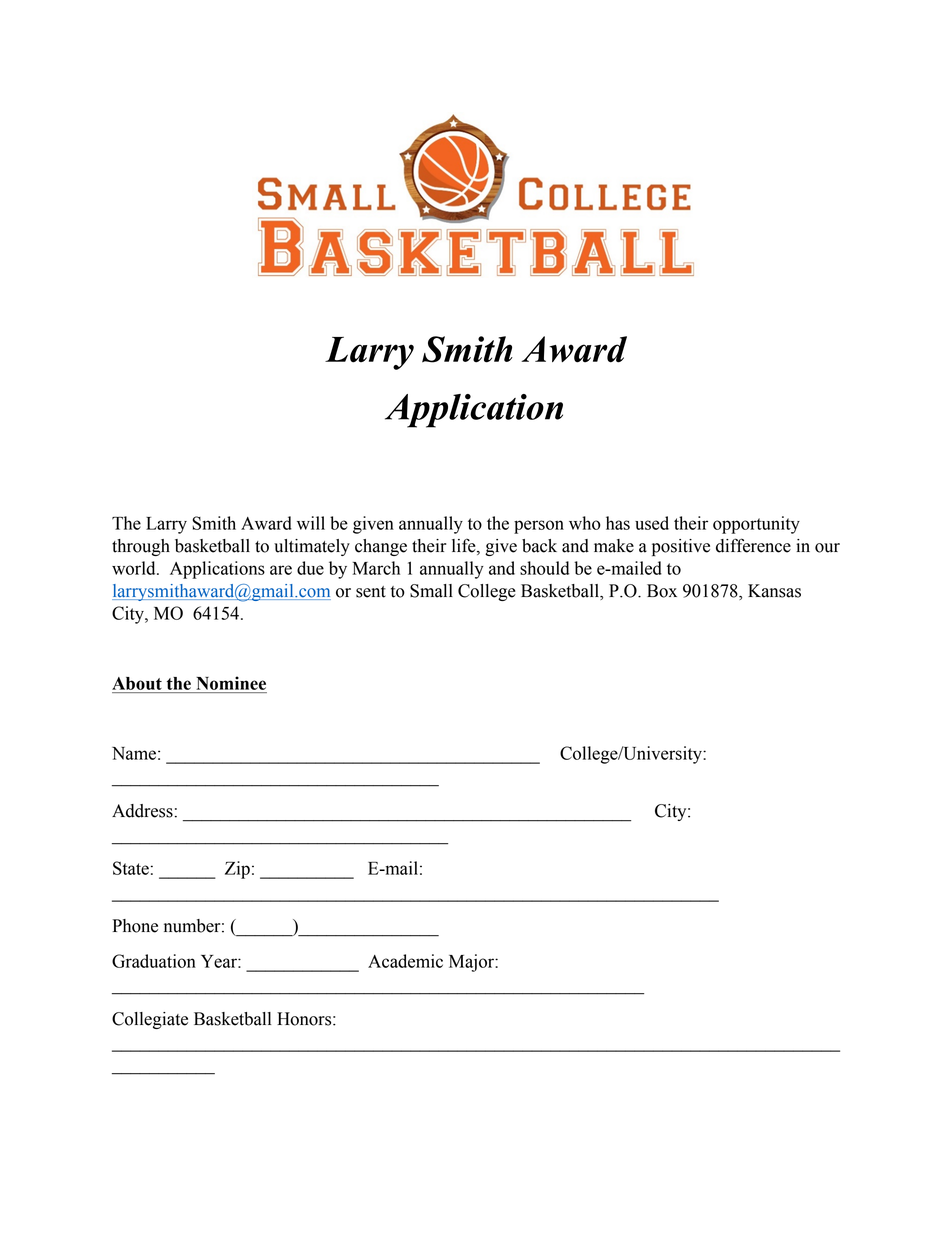  What do you see at coordinates (231, 683) in the screenshot?
I see `Nominee` at bounding box center [231, 683].
